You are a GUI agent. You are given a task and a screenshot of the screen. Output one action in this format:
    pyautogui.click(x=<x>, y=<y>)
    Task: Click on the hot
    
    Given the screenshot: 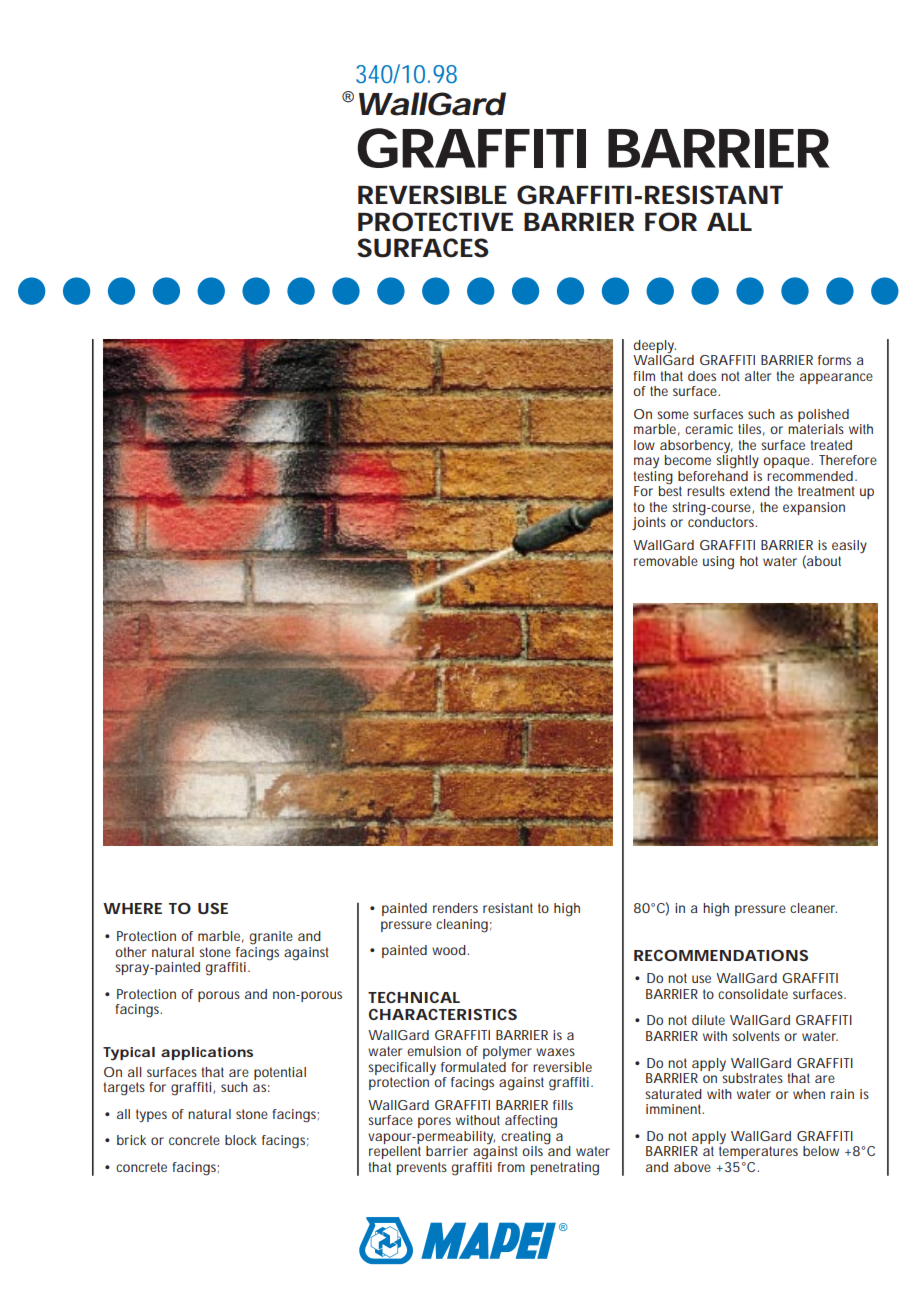 What is the action you would take?
    pyautogui.click(x=749, y=561)
